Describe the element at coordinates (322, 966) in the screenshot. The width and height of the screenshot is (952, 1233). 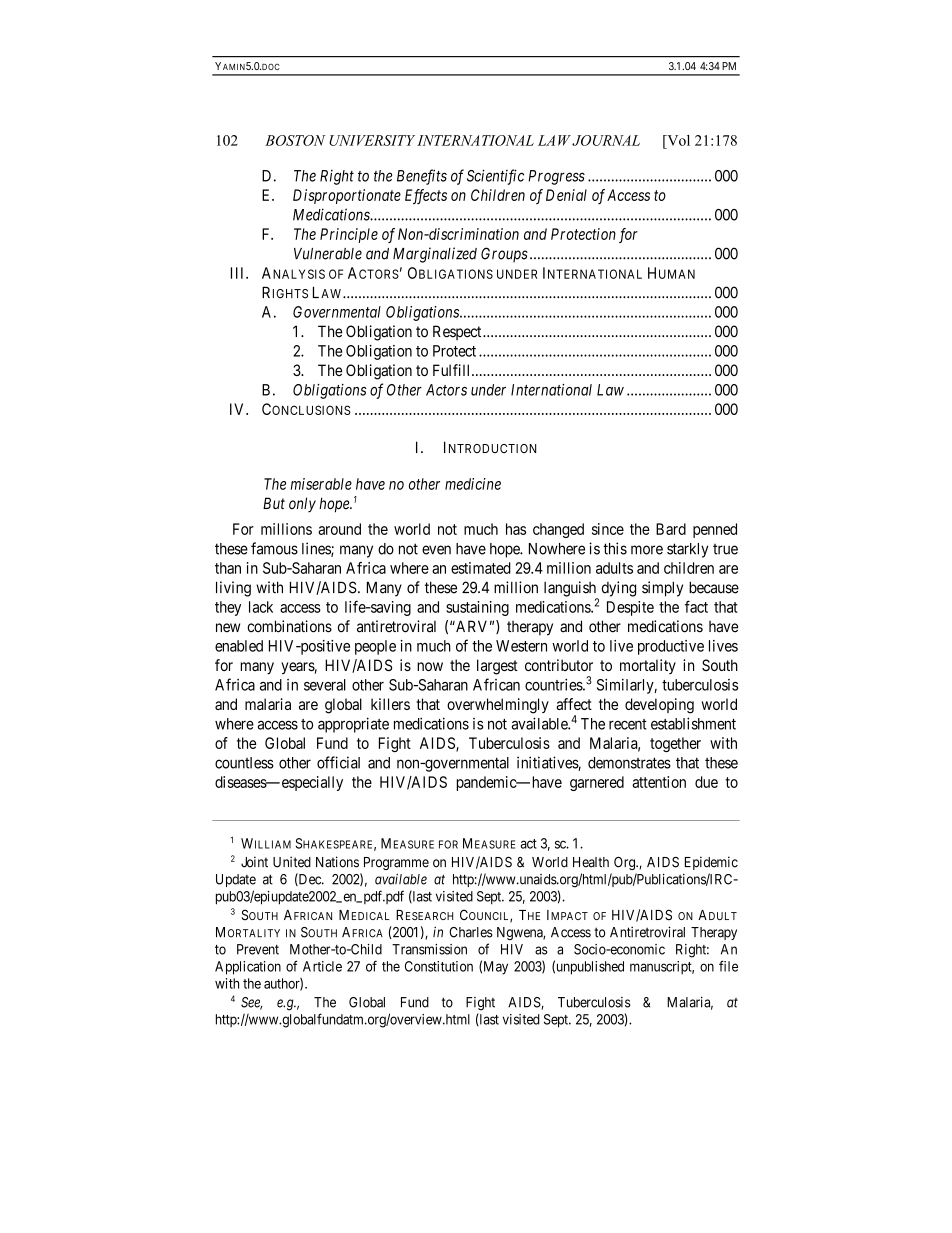
I see `Article` at that location.
